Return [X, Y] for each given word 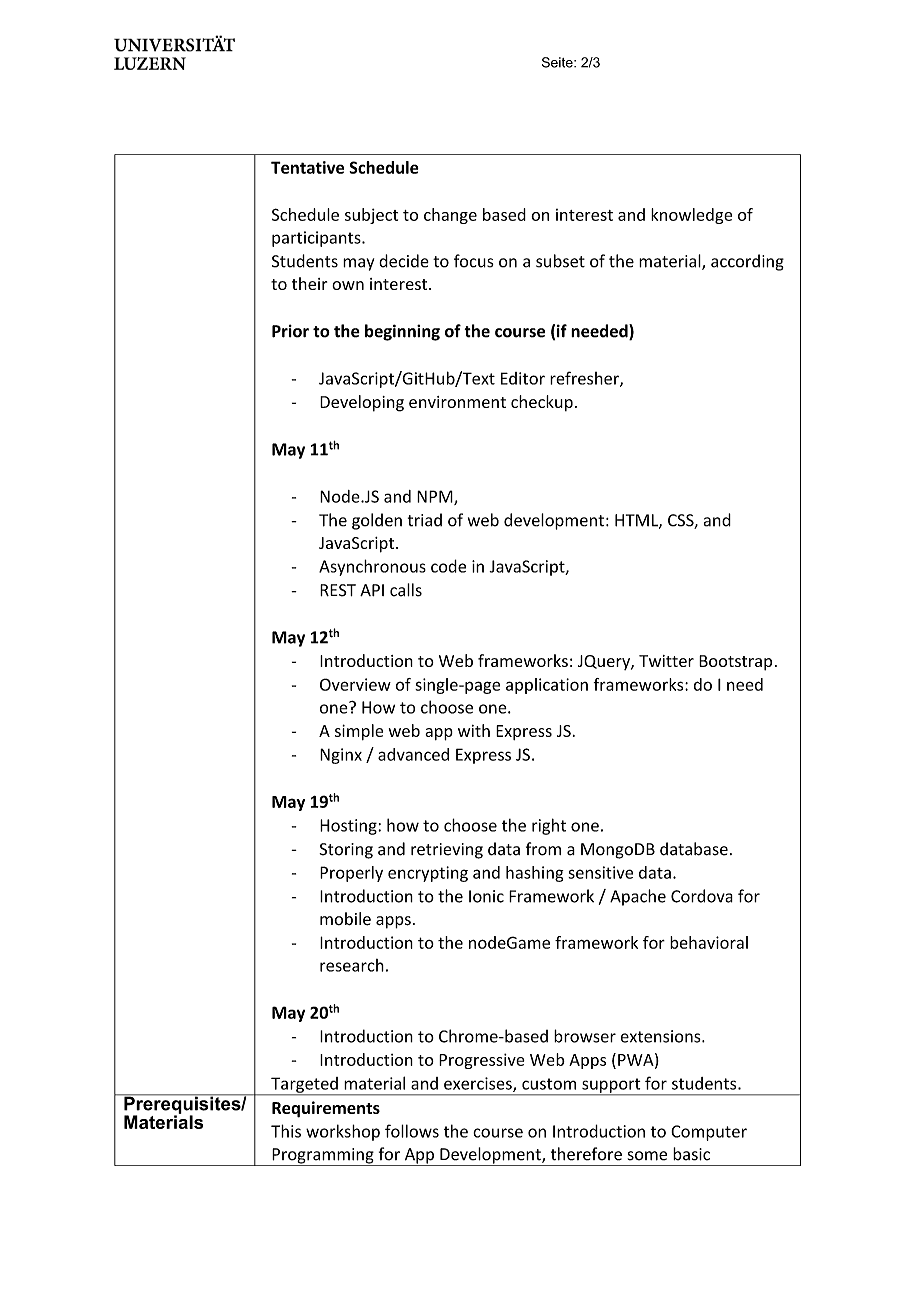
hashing [535, 874]
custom [549, 1084]
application [547, 686]
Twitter [666, 661]
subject [371, 216]
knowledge [691, 216]
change [450, 216]
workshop [343, 1132]
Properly [351, 874]
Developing [362, 403]
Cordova [702, 896]
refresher [585, 379]
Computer [709, 1133]
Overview [355, 684]
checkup [542, 403]
